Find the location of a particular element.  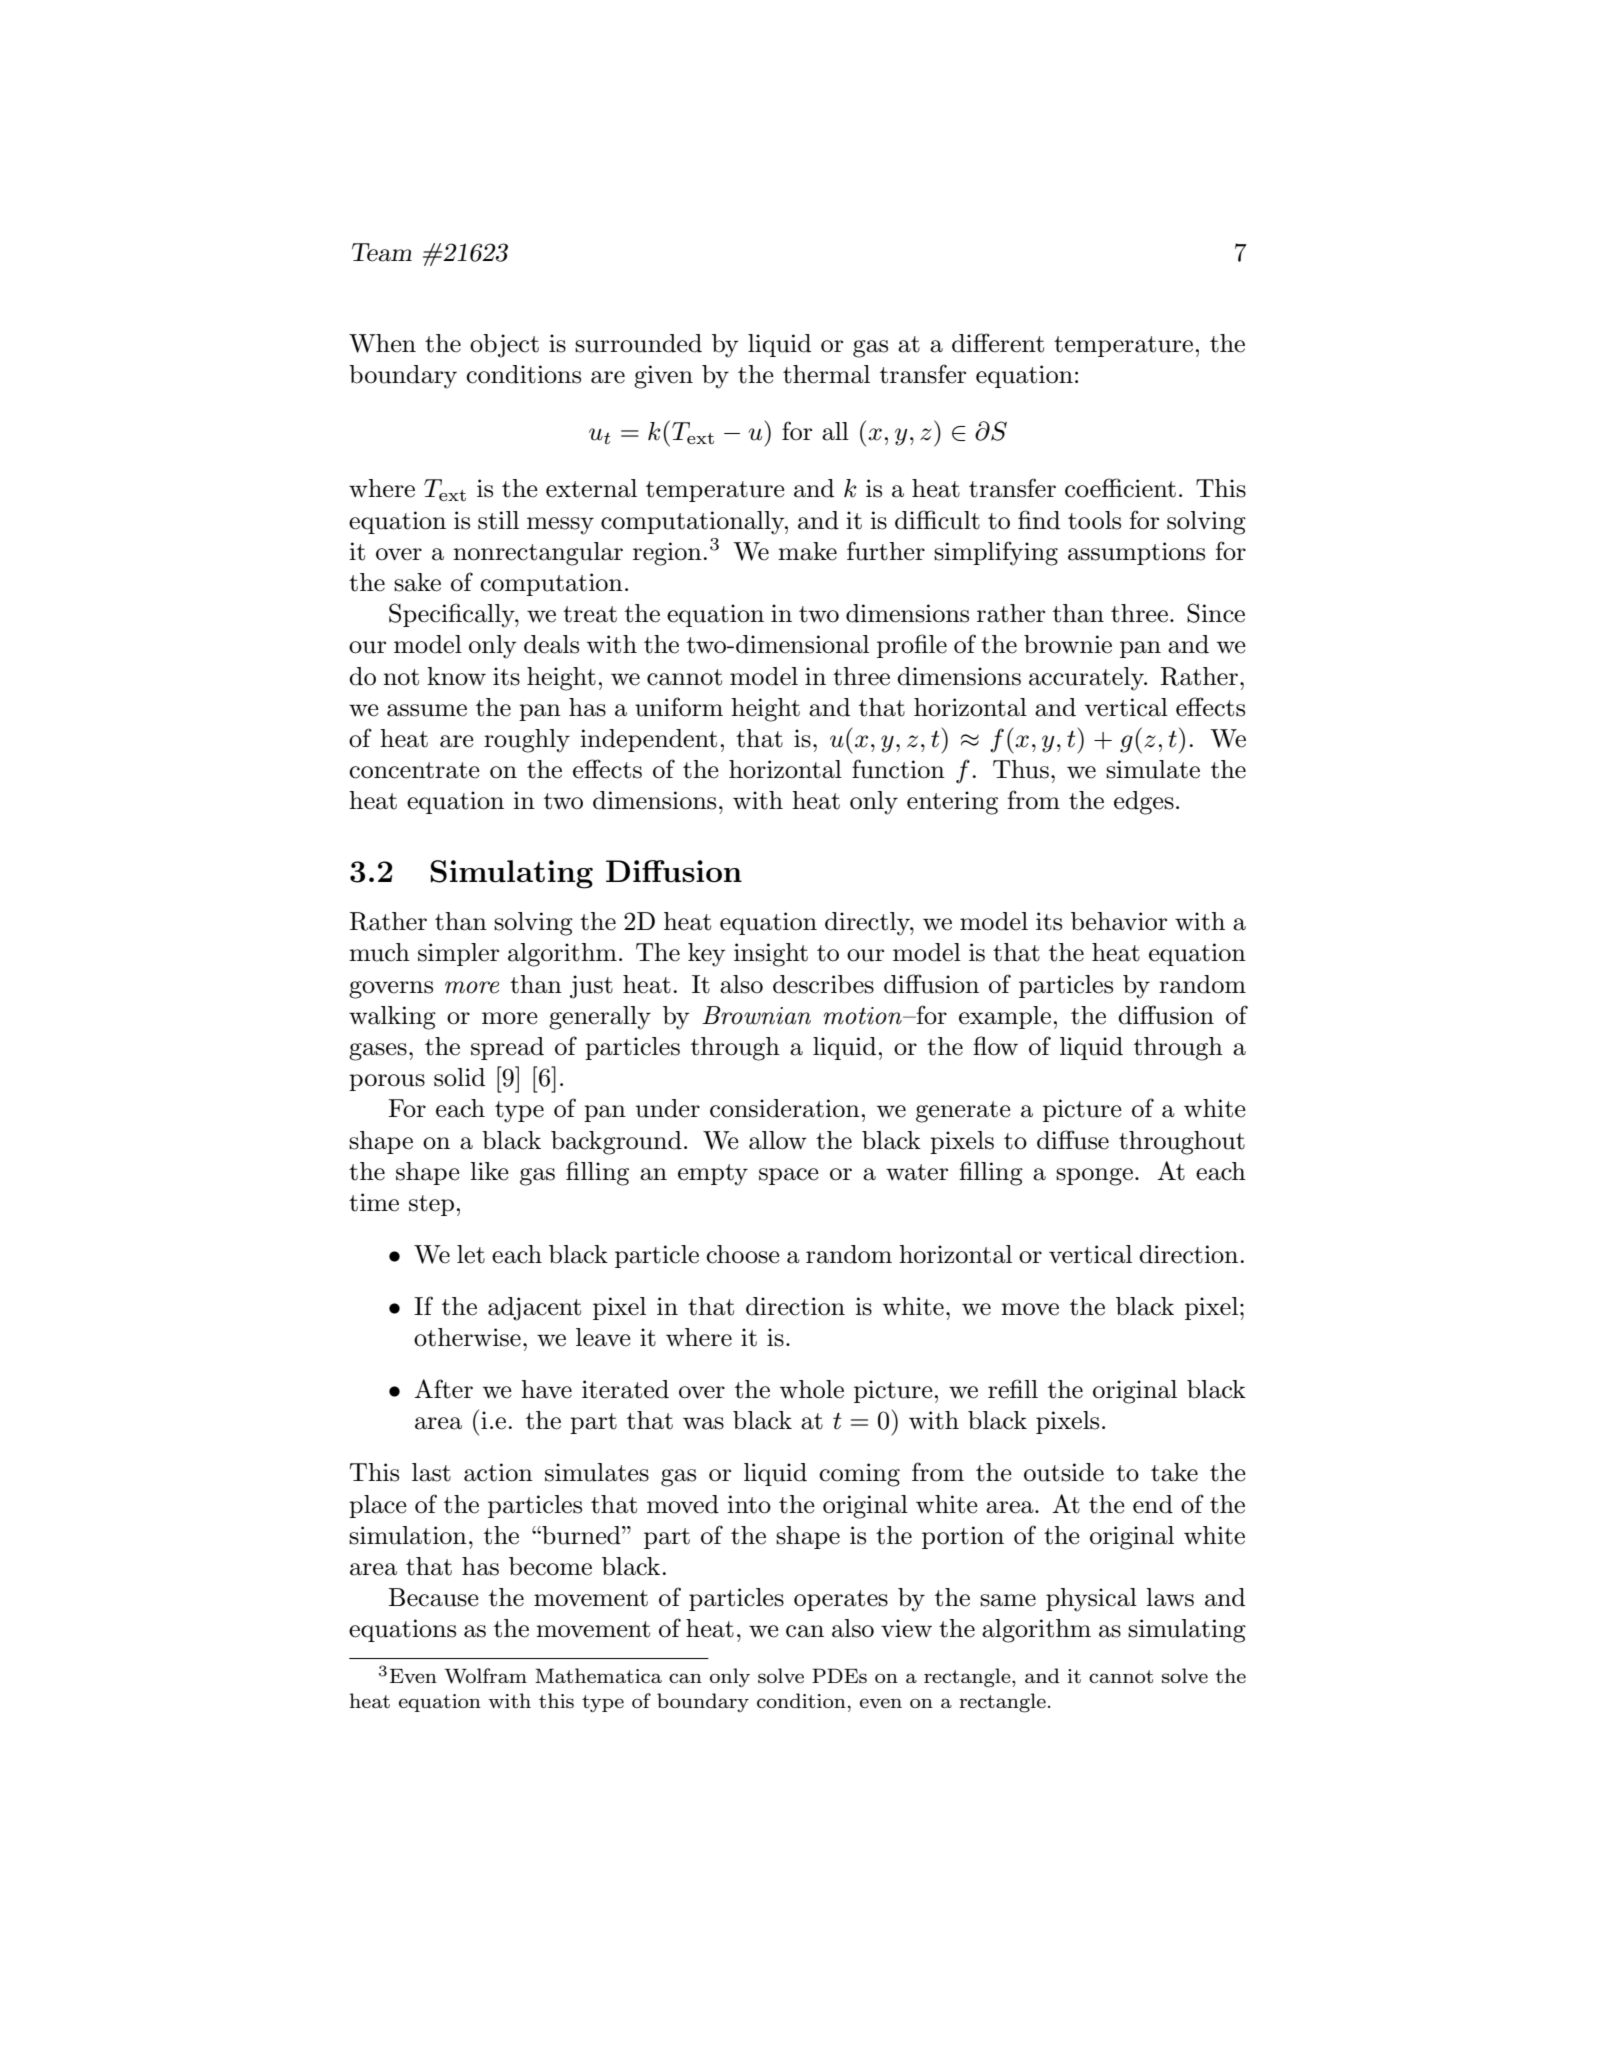

insight is located at coordinates (771, 955).
